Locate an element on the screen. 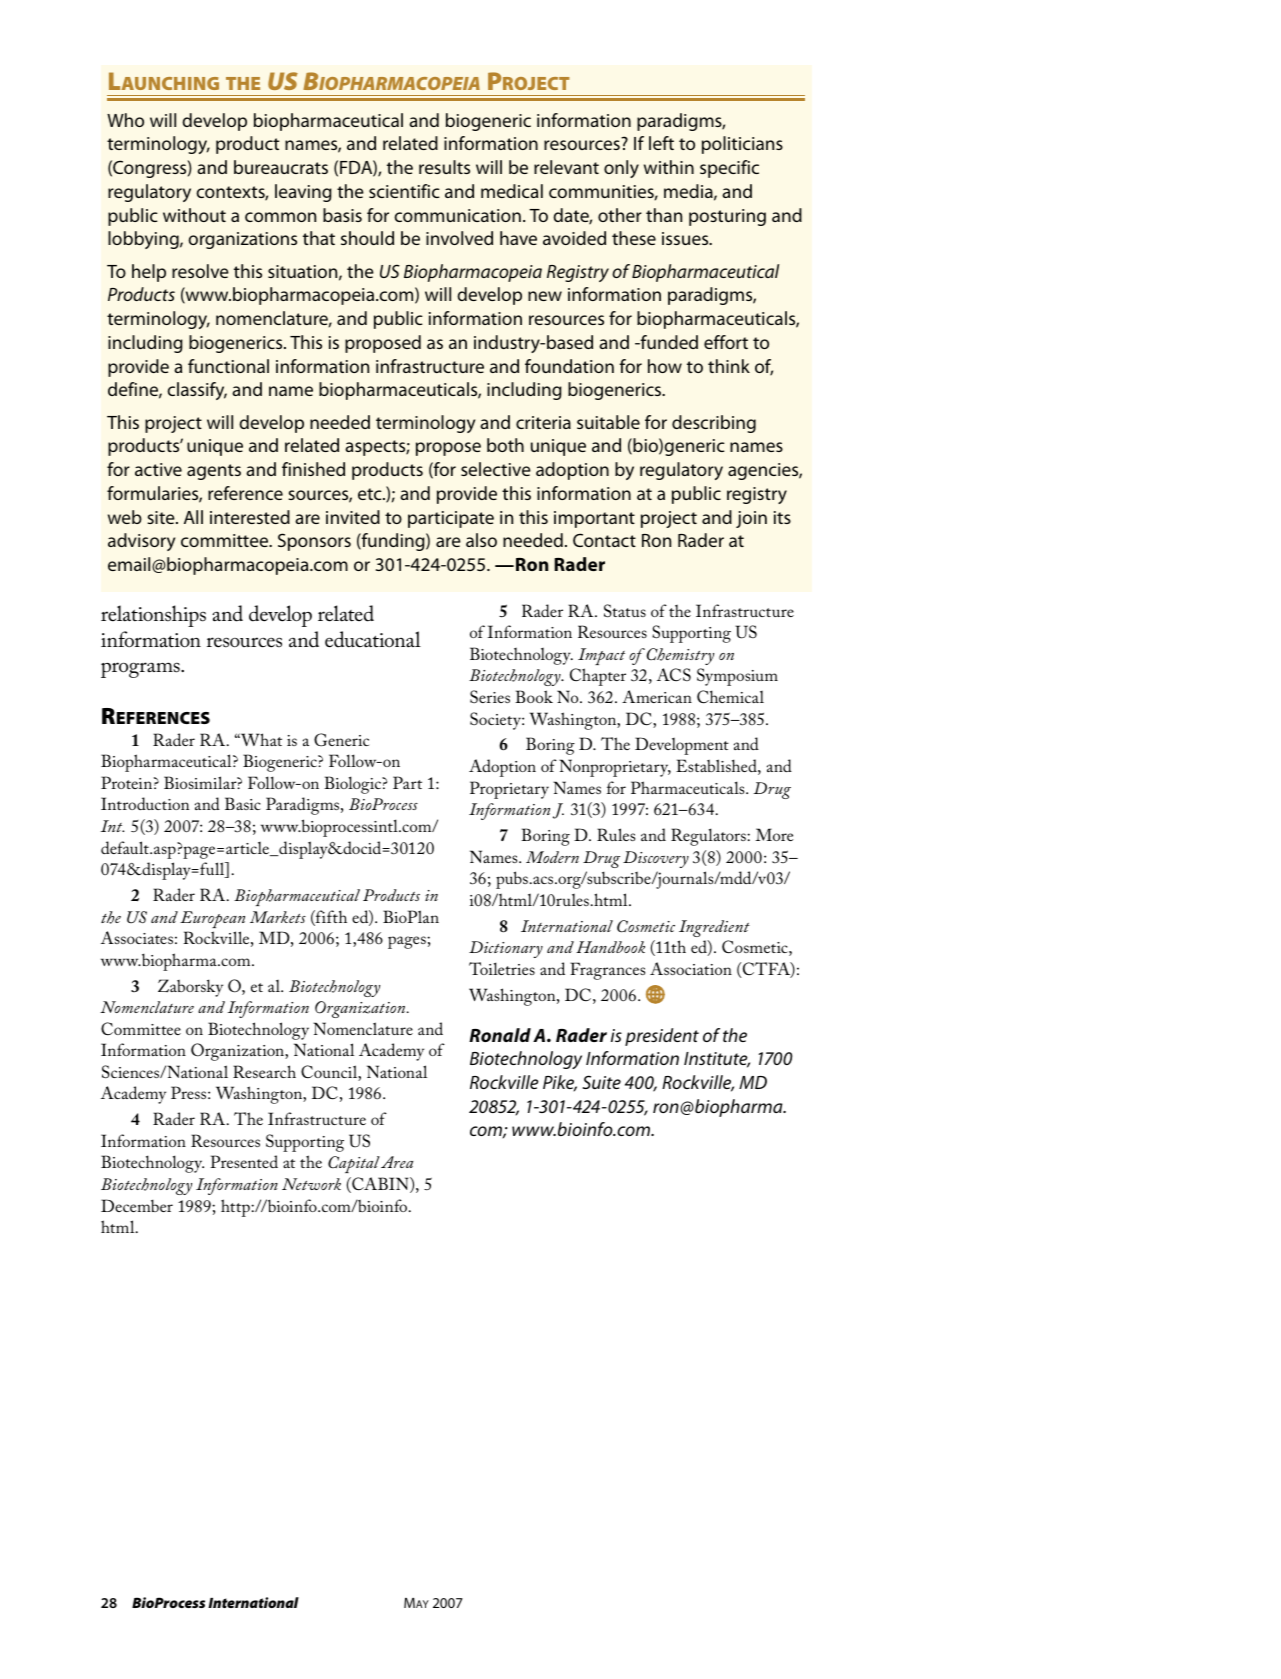 The image size is (1281, 1679). programs is located at coordinates (141, 670).
